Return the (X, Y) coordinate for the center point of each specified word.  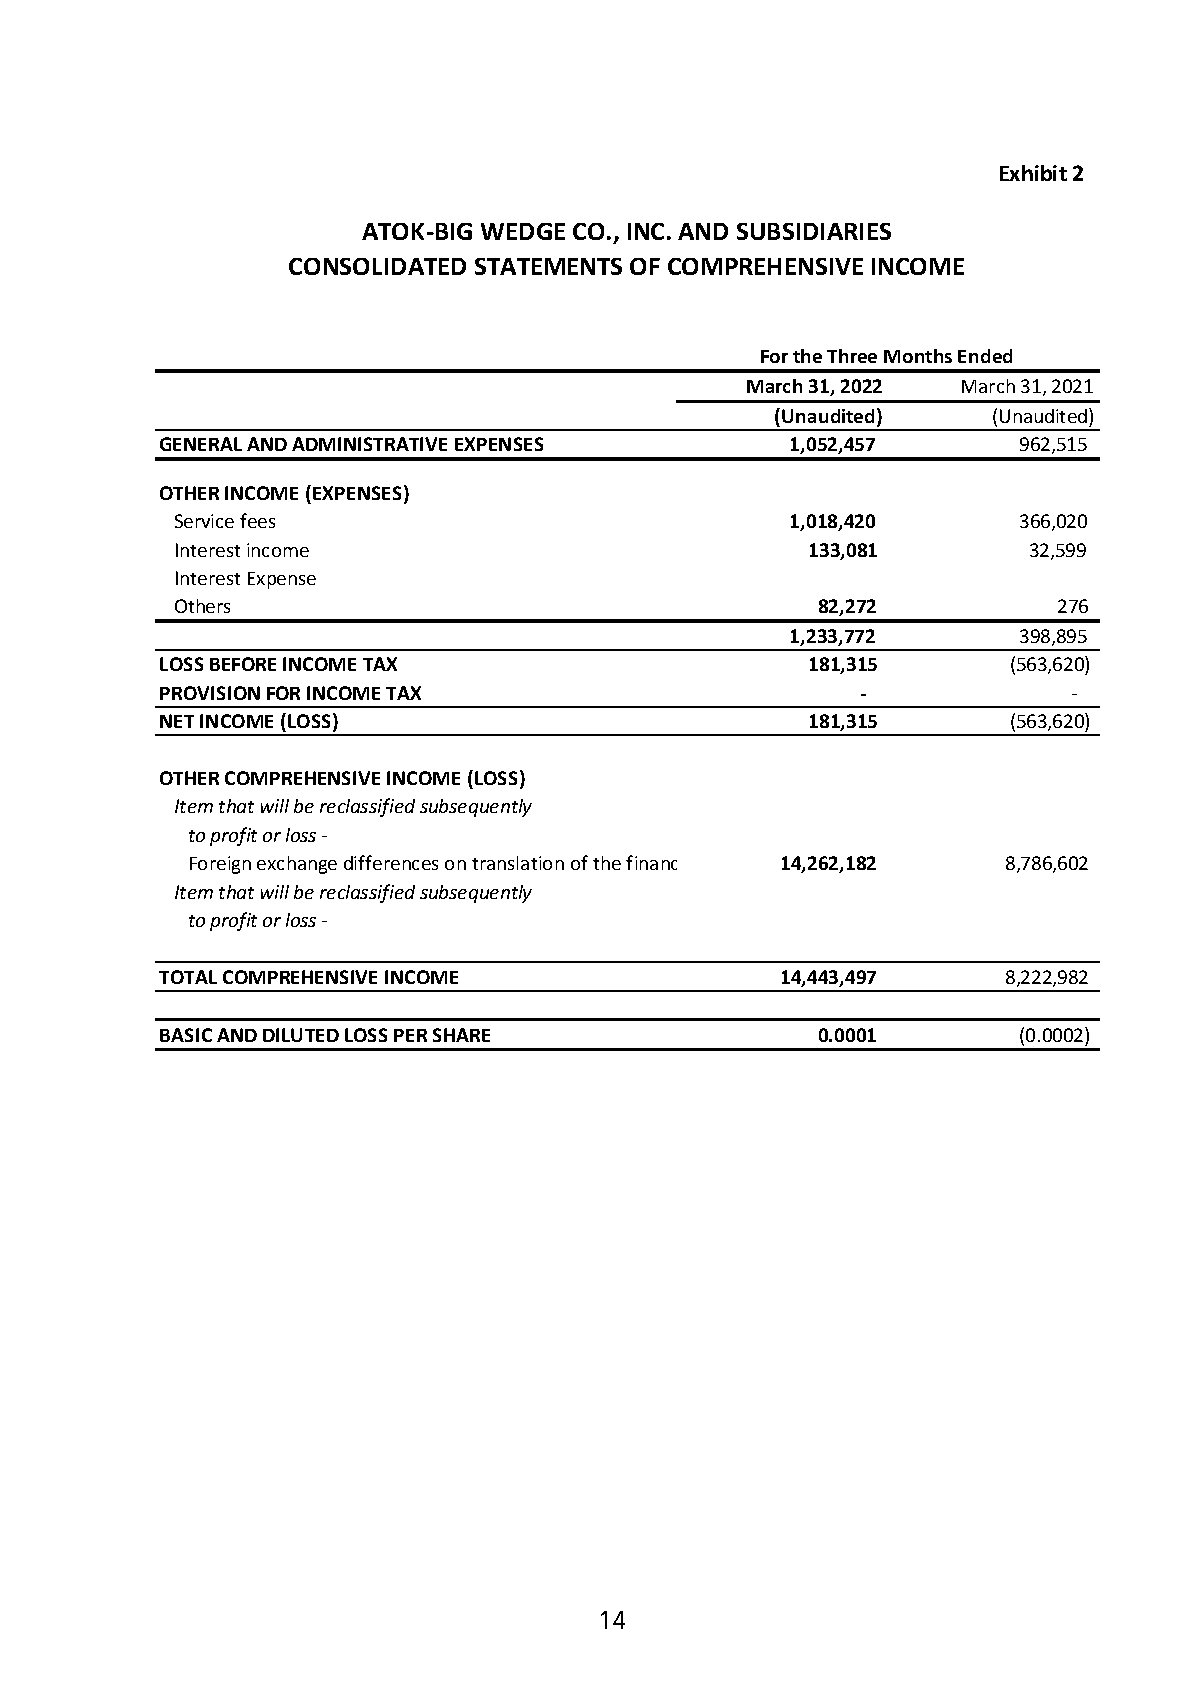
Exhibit (1033, 173)
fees (257, 520)
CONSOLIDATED (377, 266)
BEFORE (243, 664)
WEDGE (523, 231)
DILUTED (301, 1035)
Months (918, 356)
